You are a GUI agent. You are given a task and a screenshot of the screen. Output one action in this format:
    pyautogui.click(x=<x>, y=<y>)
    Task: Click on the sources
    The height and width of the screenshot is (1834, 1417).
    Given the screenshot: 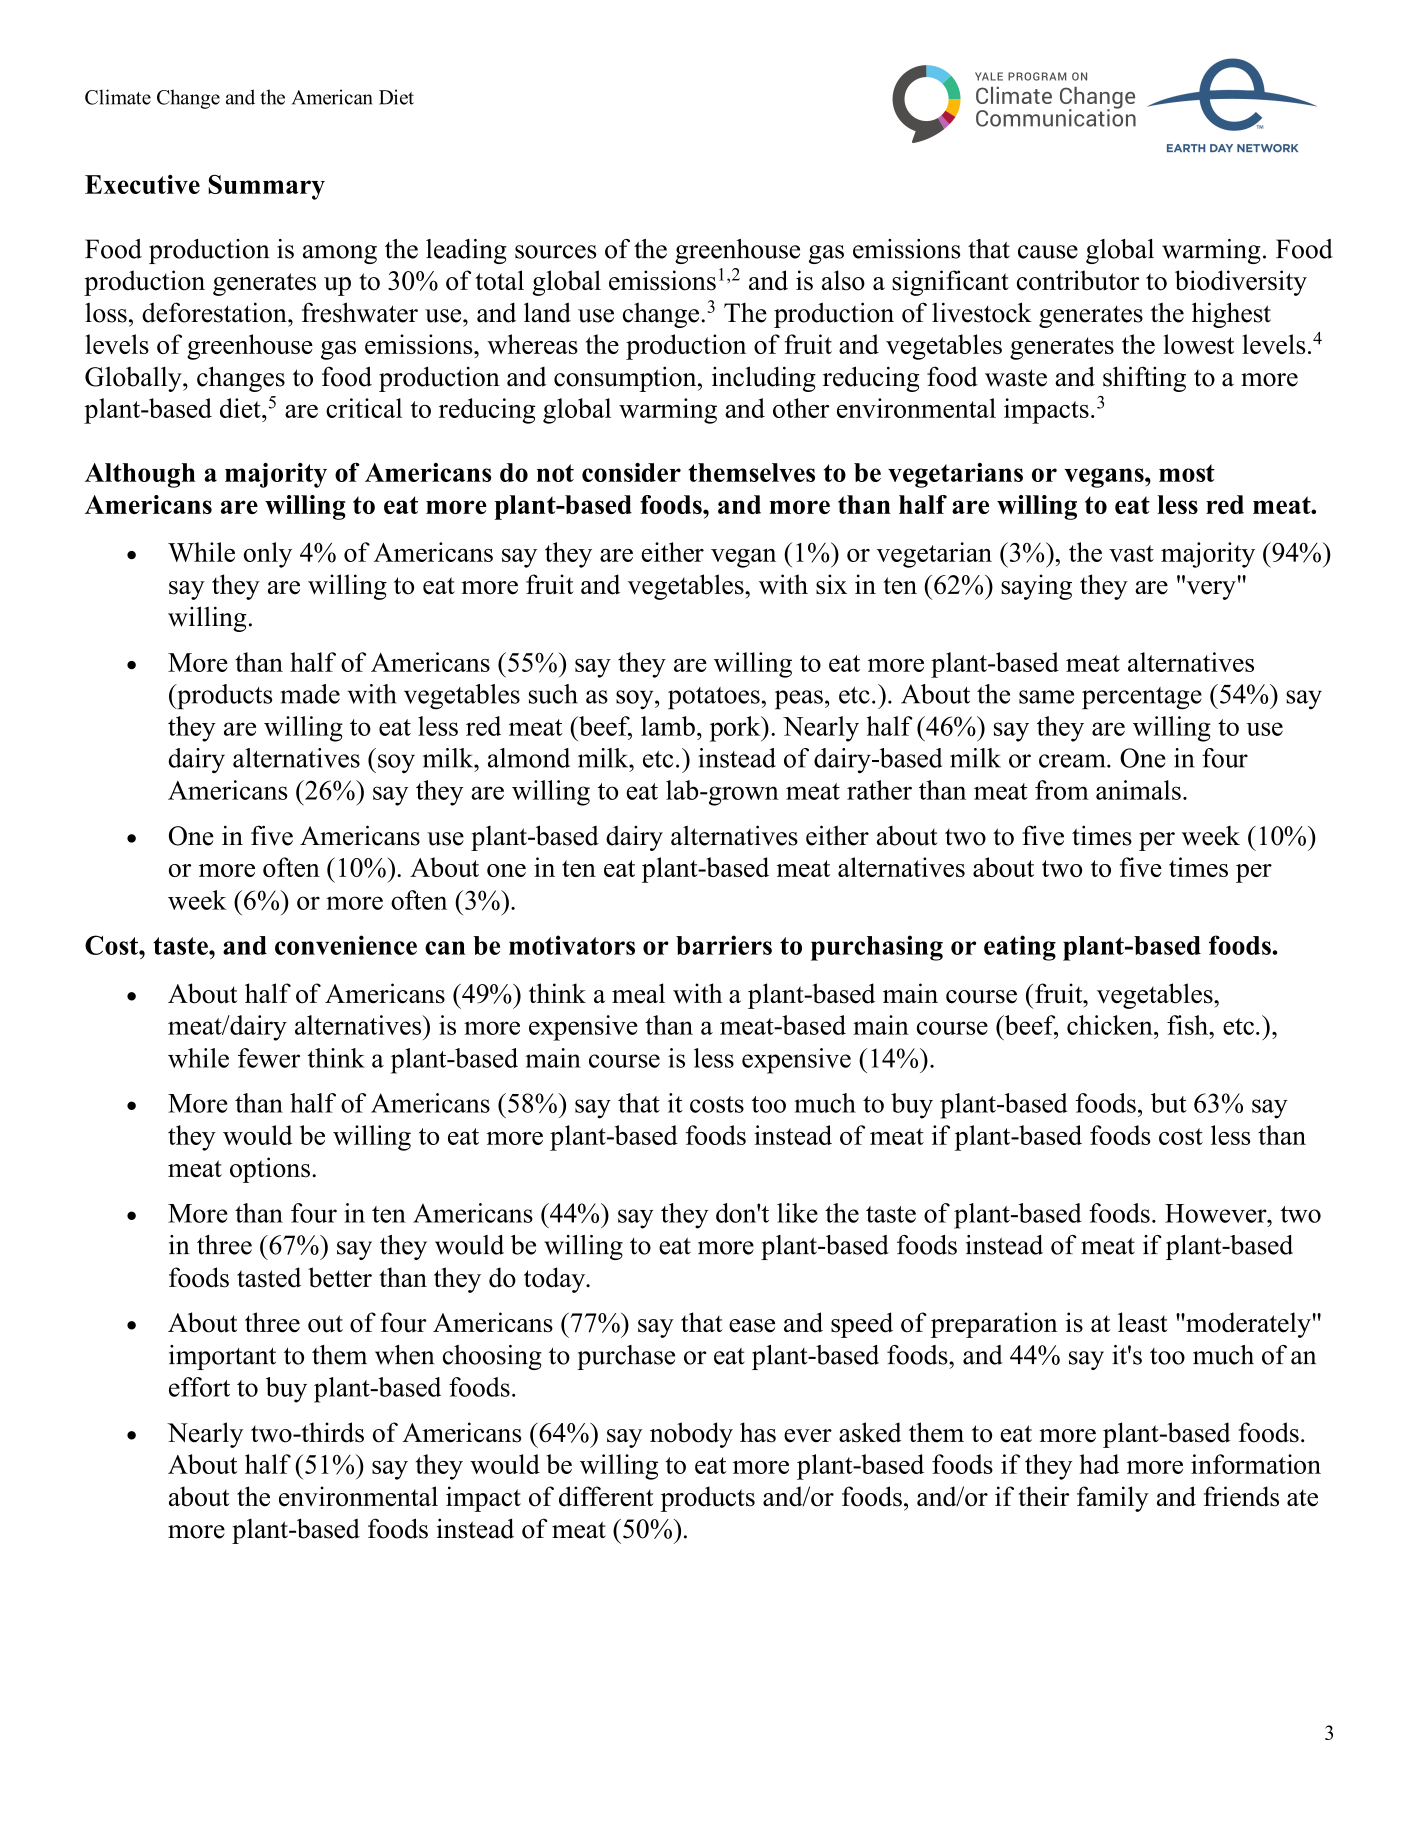 What is the action you would take?
    pyautogui.click(x=555, y=252)
